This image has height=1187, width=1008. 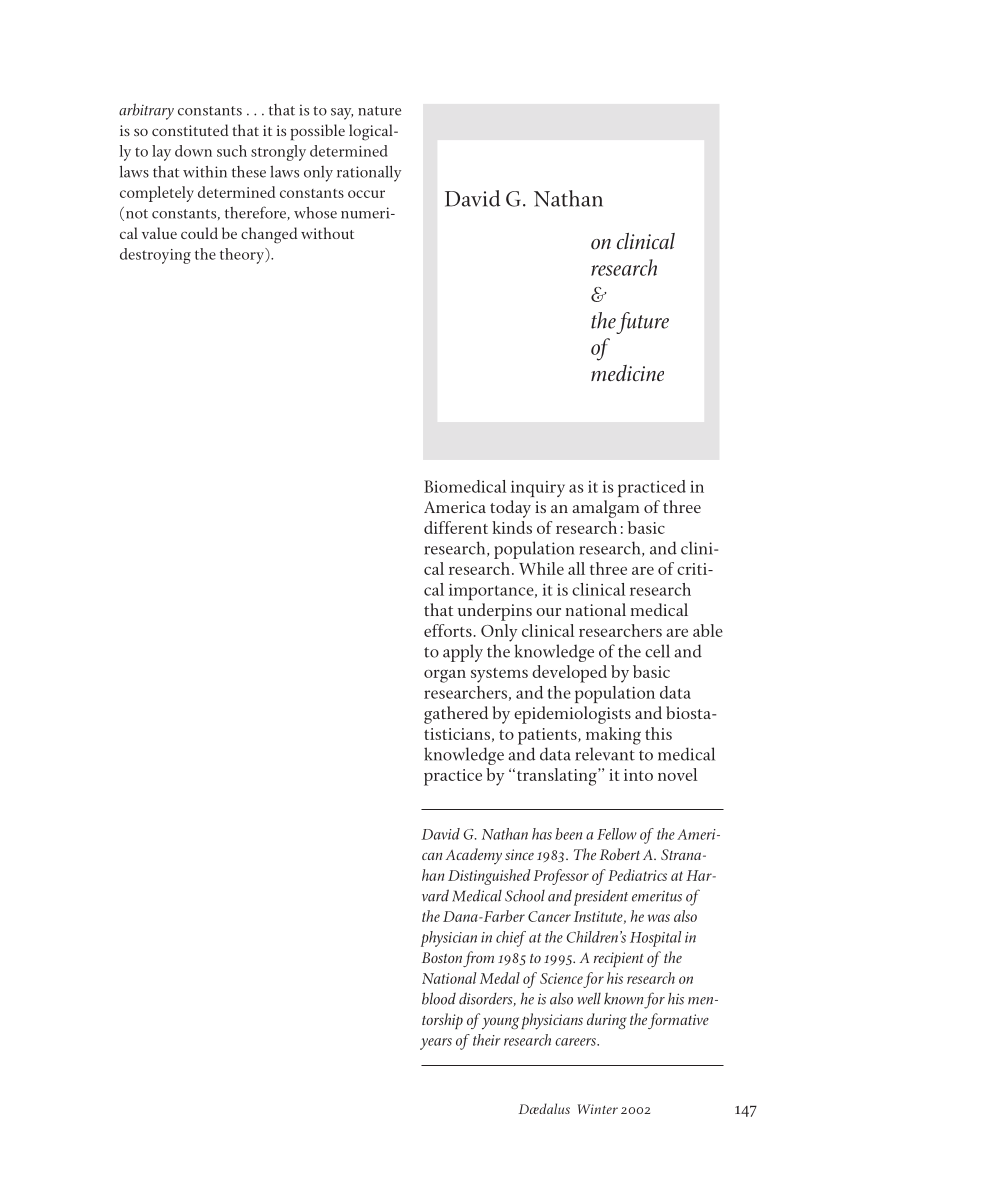 What do you see at coordinates (436, 1044) in the image?
I see `years` at bounding box center [436, 1044].
